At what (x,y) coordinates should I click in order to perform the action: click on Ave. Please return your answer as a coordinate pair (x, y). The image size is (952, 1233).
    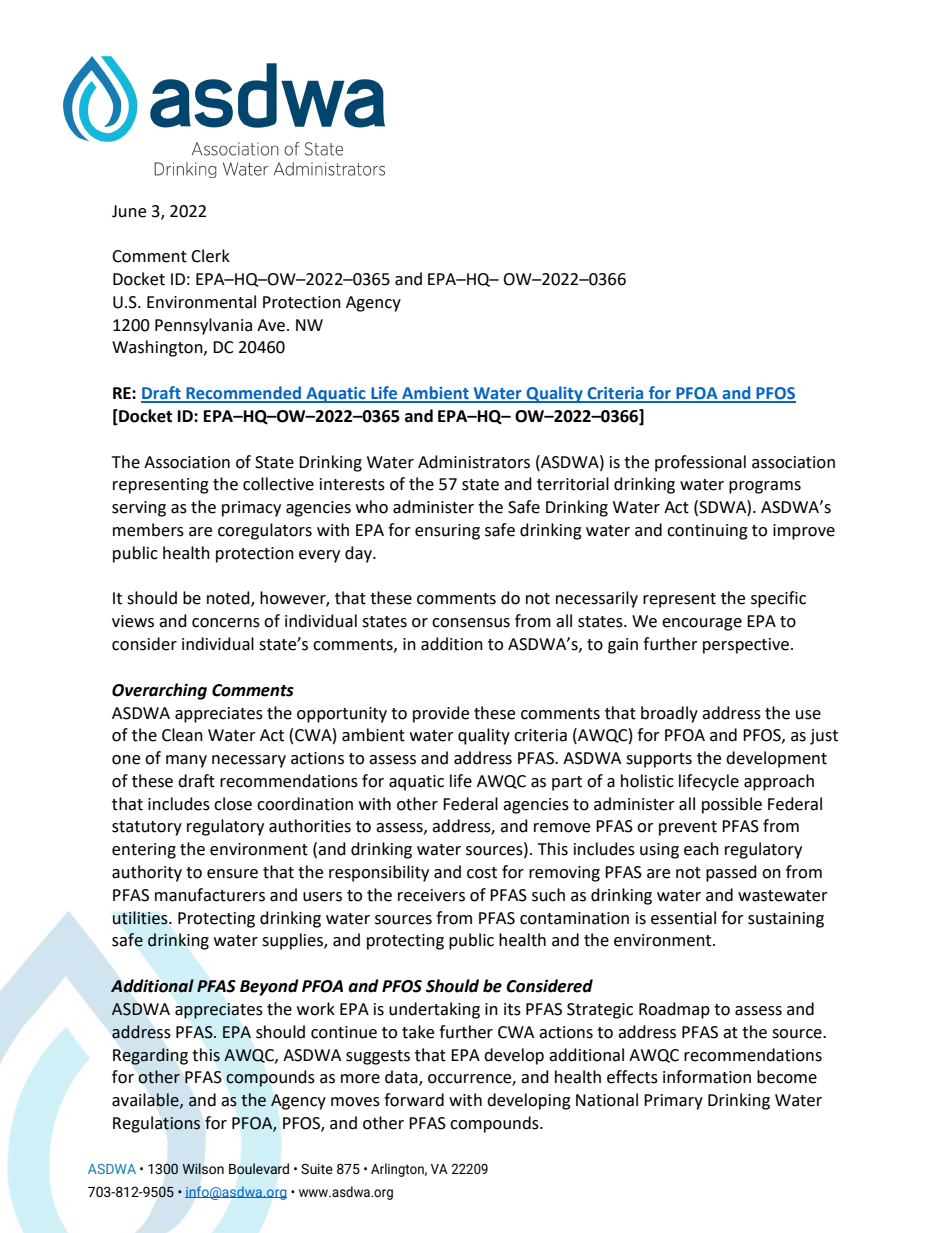
    Looking at the image, I should click on (272, 325).
